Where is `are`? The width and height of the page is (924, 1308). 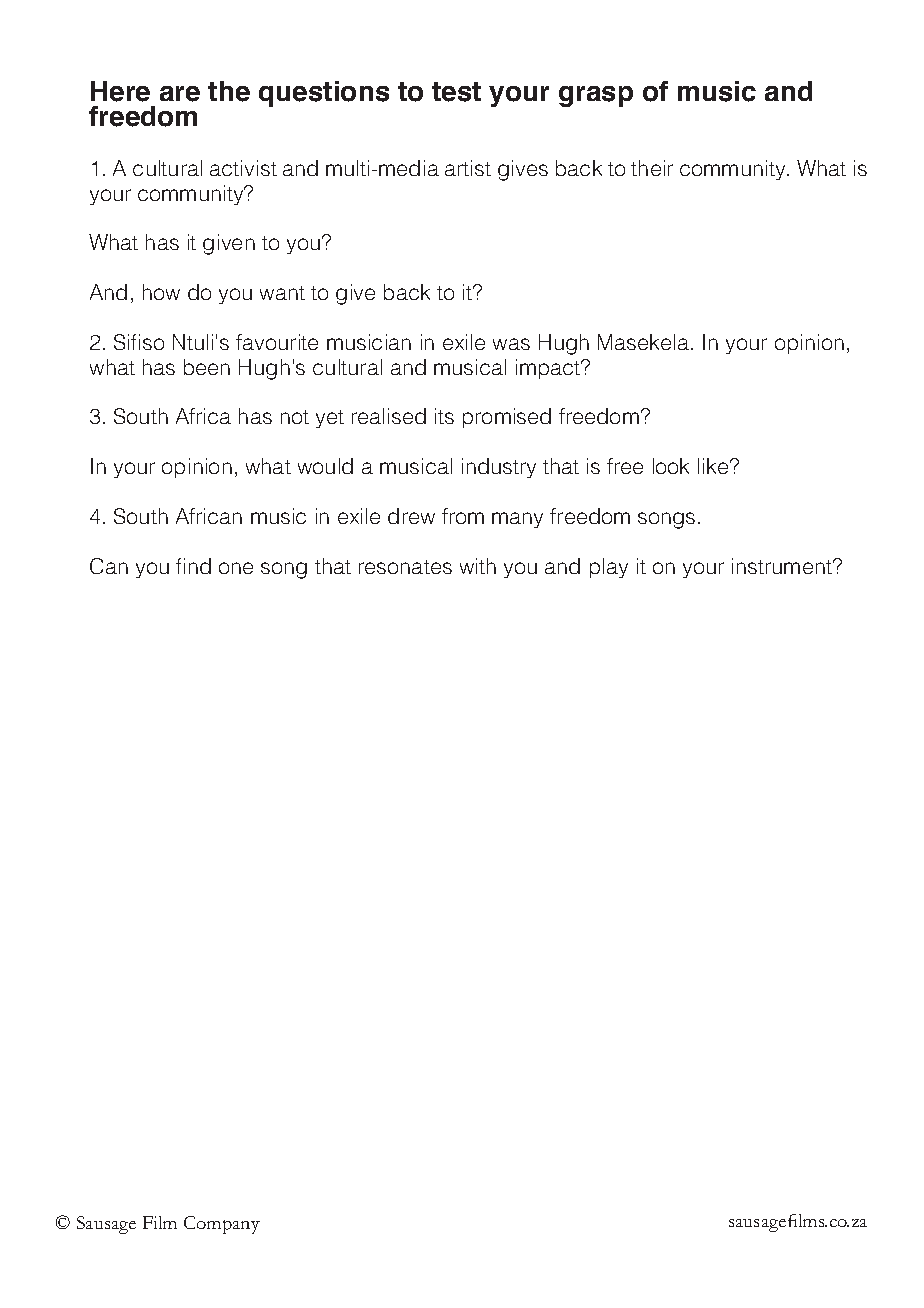 are is located at coordinates (180, 94).
